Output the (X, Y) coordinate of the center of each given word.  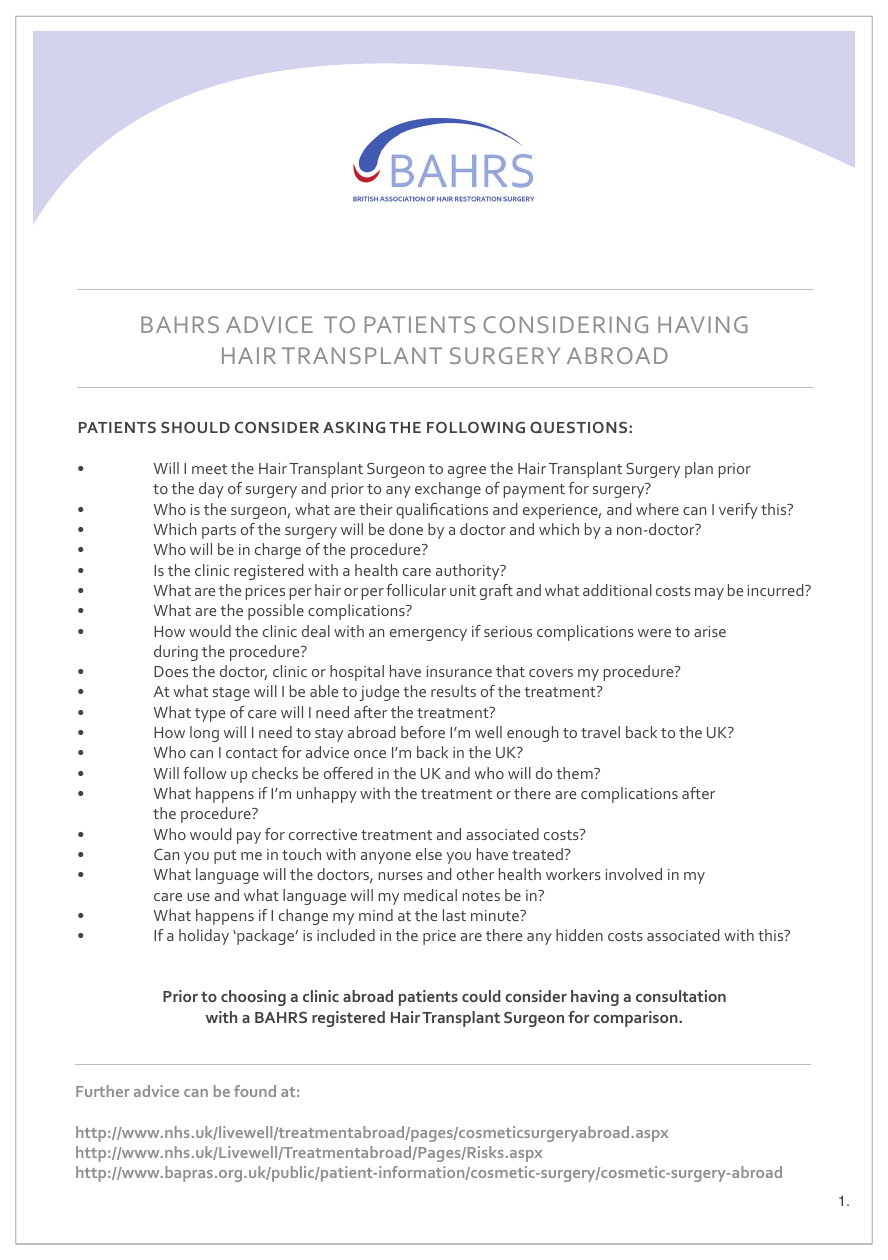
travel (600, 732)
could (481, 996)
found (255, 1091)
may (709, 594)
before (423, 732)
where (657, 509)
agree (467, 472)
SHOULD (195, 427)
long (204, 734)
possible (276, 612)
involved (634, 874)
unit (463, 590)
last (454, 915)
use (198, 897)
